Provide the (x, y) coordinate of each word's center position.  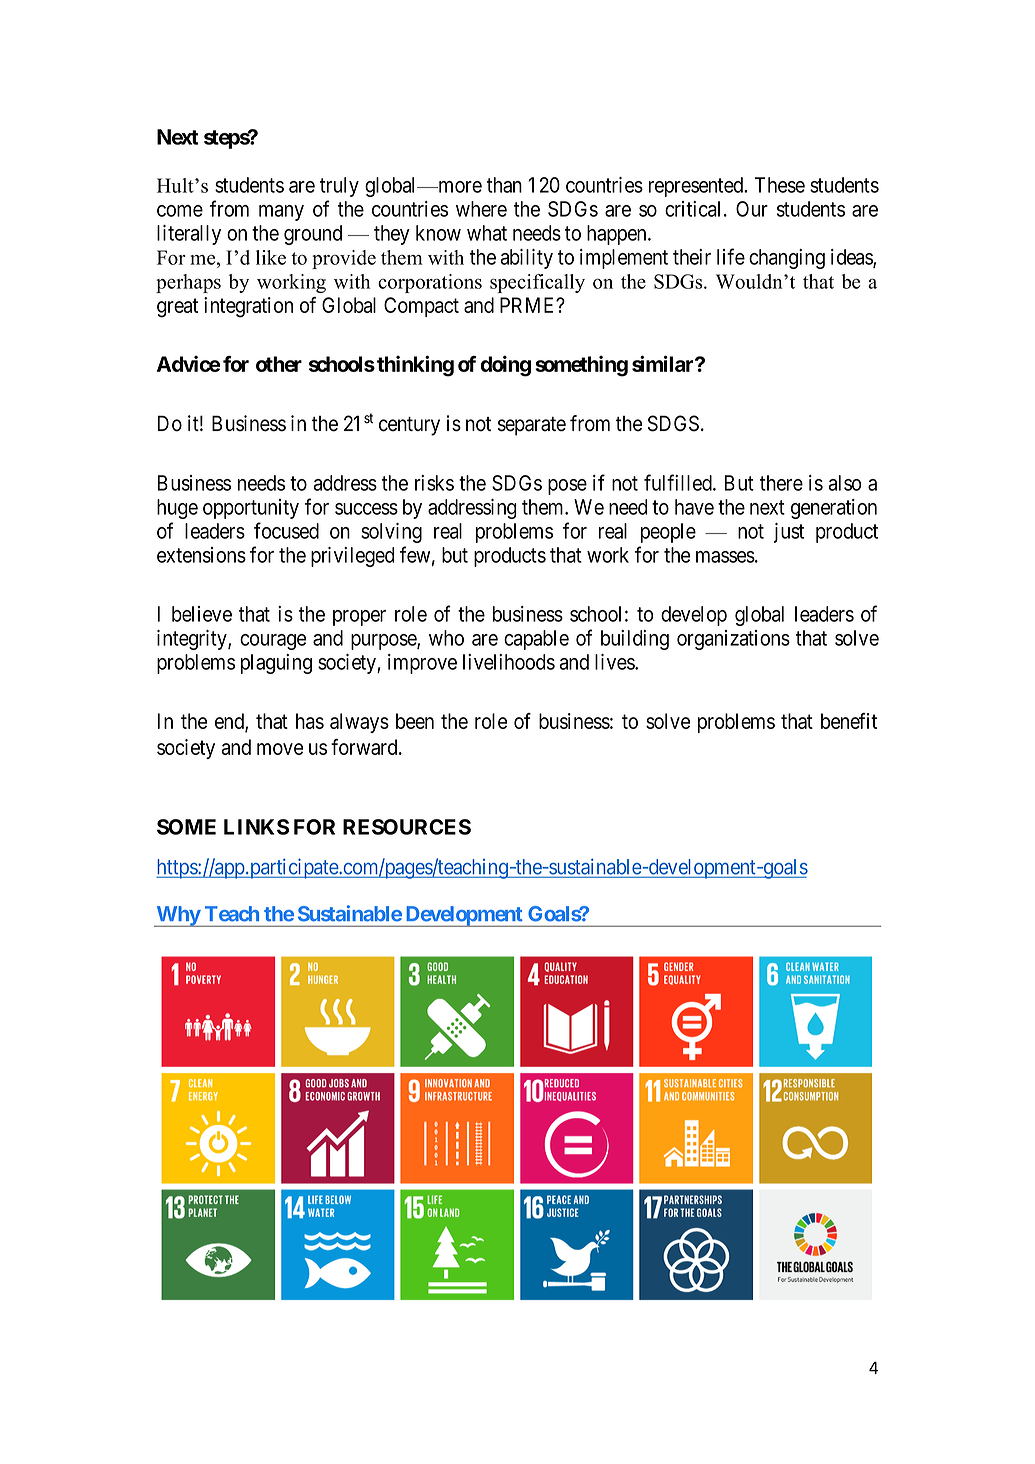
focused (286, 530)
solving (391, 533)
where (481, 209)
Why (177, 916)
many (281, 213)
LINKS (256, 827)
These (780, 185)
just (789, 533)
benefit (849, 721)
